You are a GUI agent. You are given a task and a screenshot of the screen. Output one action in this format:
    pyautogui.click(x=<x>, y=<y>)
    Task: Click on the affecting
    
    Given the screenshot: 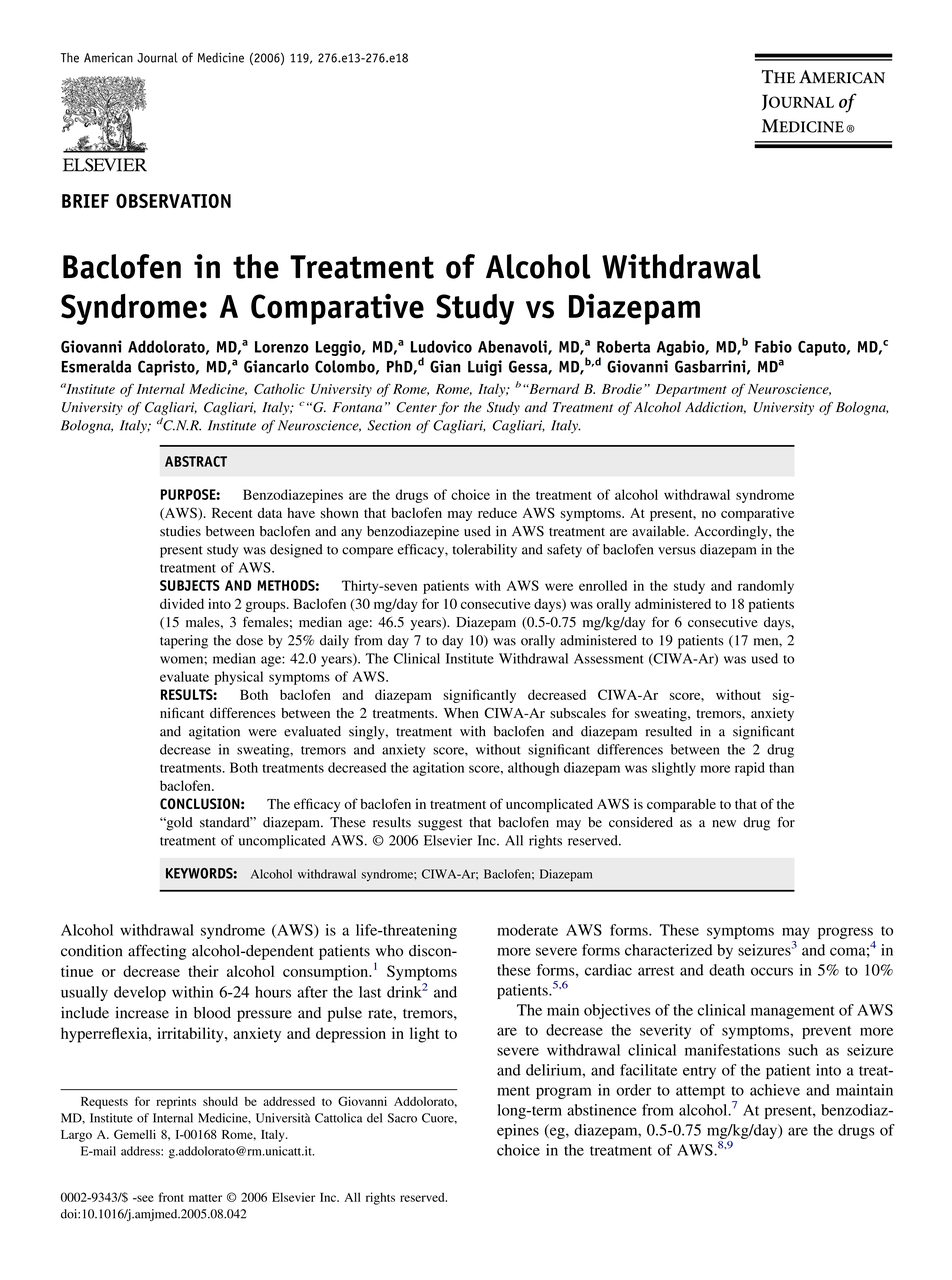 What is the action you would take?
    pyautogui.click(x=157, y=952)
